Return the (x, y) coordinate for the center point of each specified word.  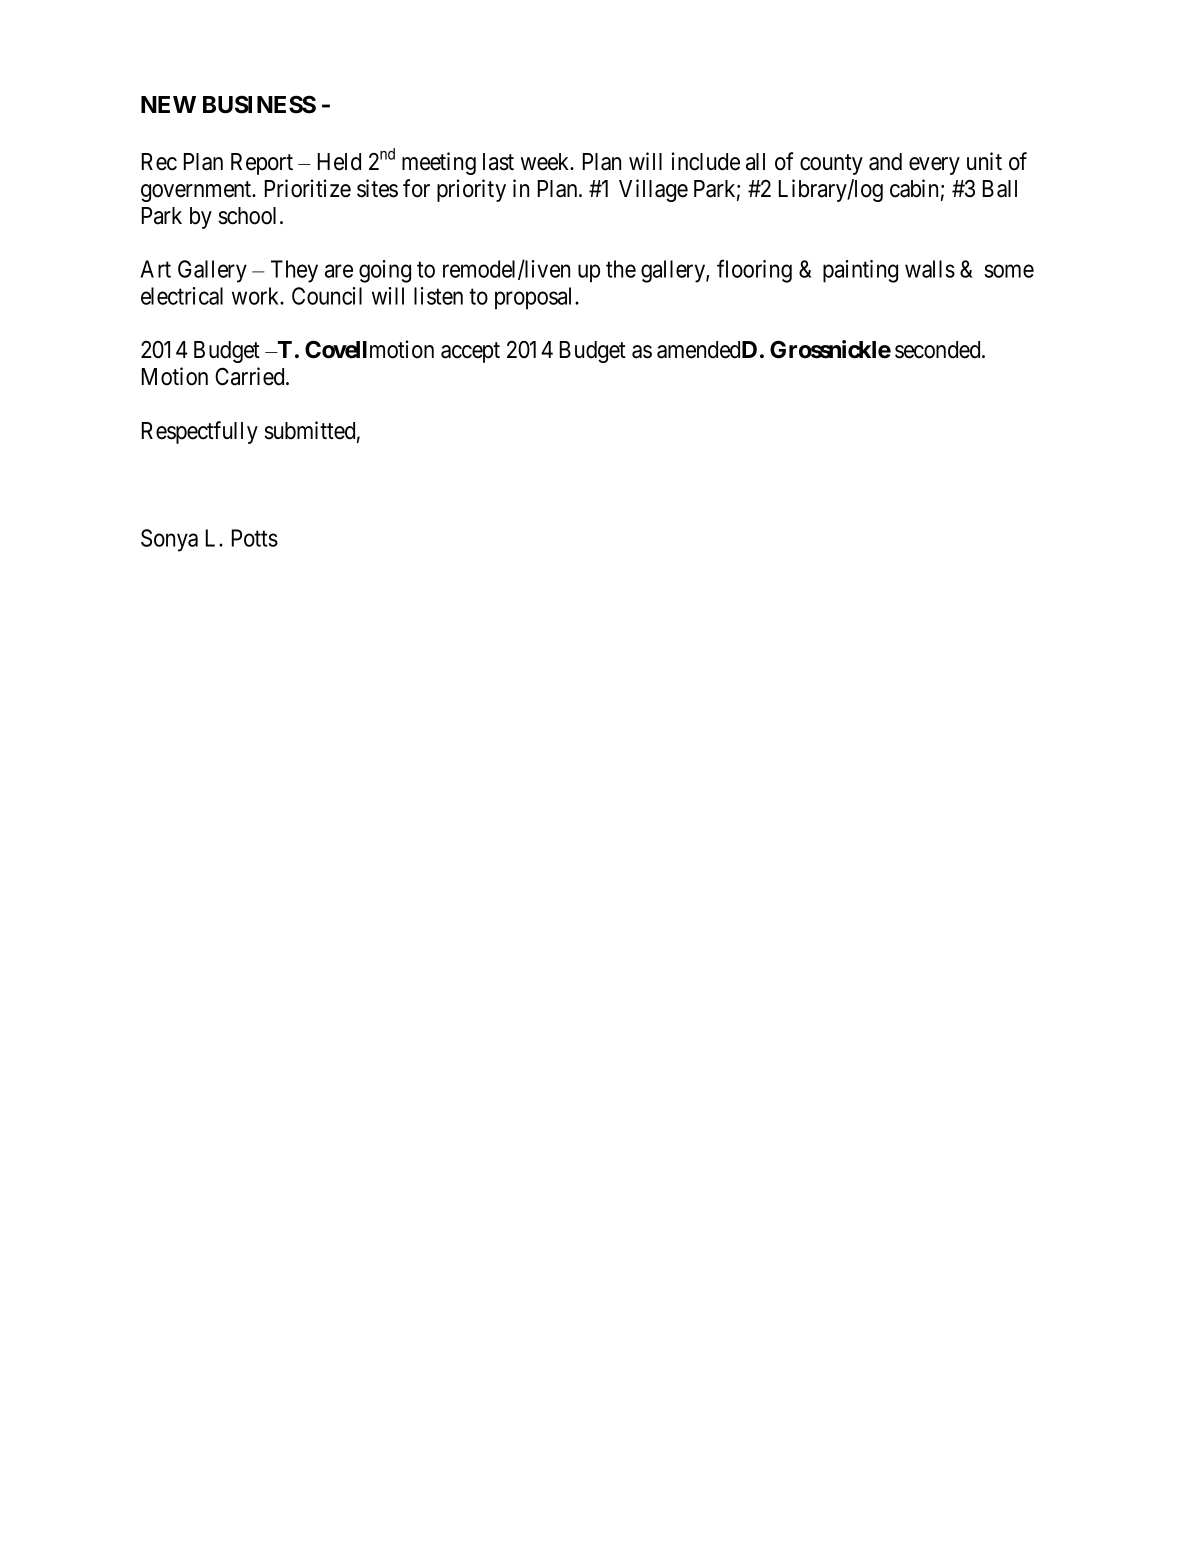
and (885, 162)
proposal (535, 298)
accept (470, 352)
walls (930, 269)
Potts (255, 538)
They (294, 271)
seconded (939, 350)
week (546, 162)
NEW (168, 104)
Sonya (169, 540)
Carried (251, 376)
